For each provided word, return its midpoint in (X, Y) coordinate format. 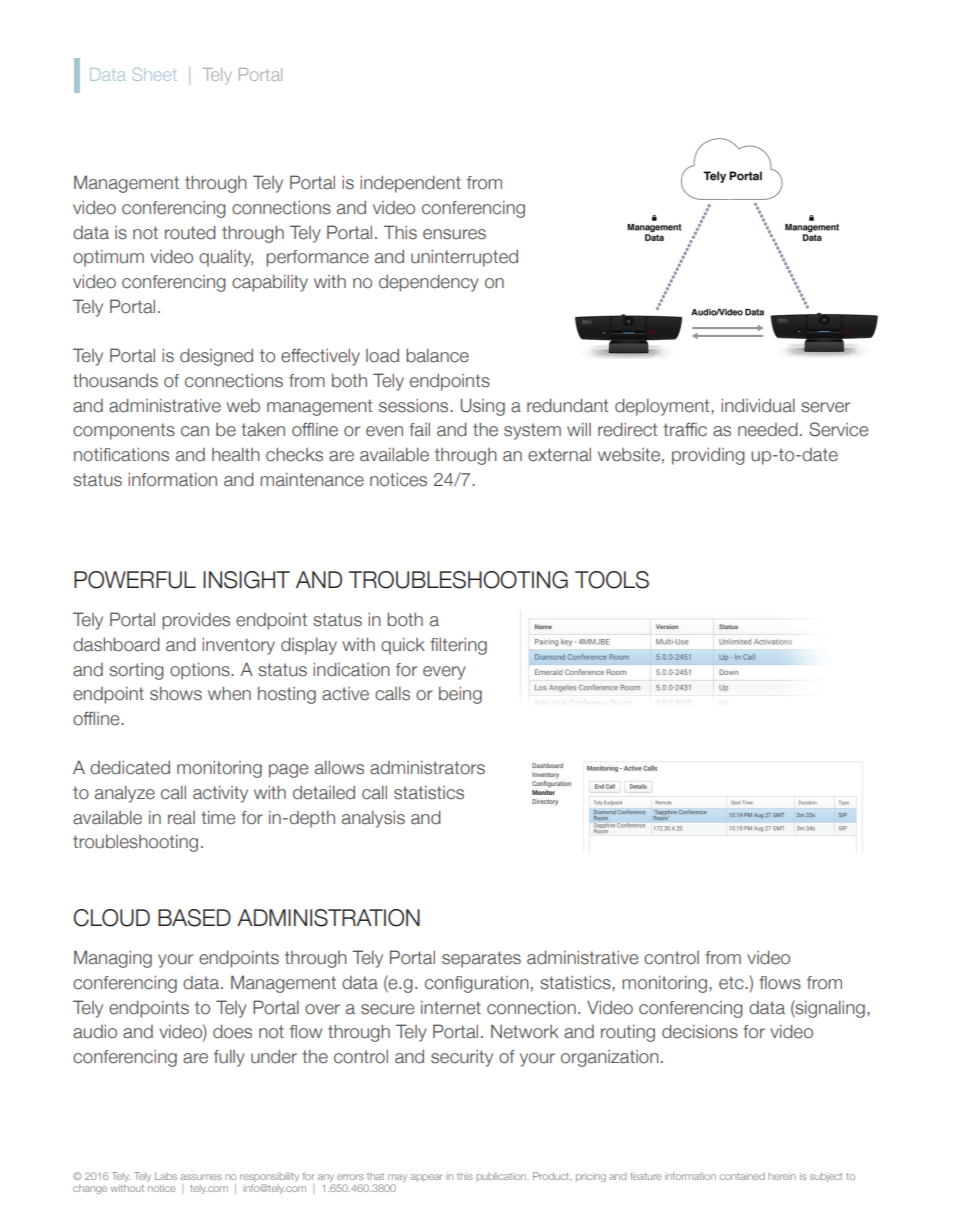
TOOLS (612, 580)
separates (481, 959)
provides (196, 621)
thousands (115, 380)
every (444, 673)
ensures (454, 234)
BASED (194, 918)
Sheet (154, 74)
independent (410, 184)
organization (610, 1058)
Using (483, 407)
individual (758, 405)
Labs (166, 1176)
